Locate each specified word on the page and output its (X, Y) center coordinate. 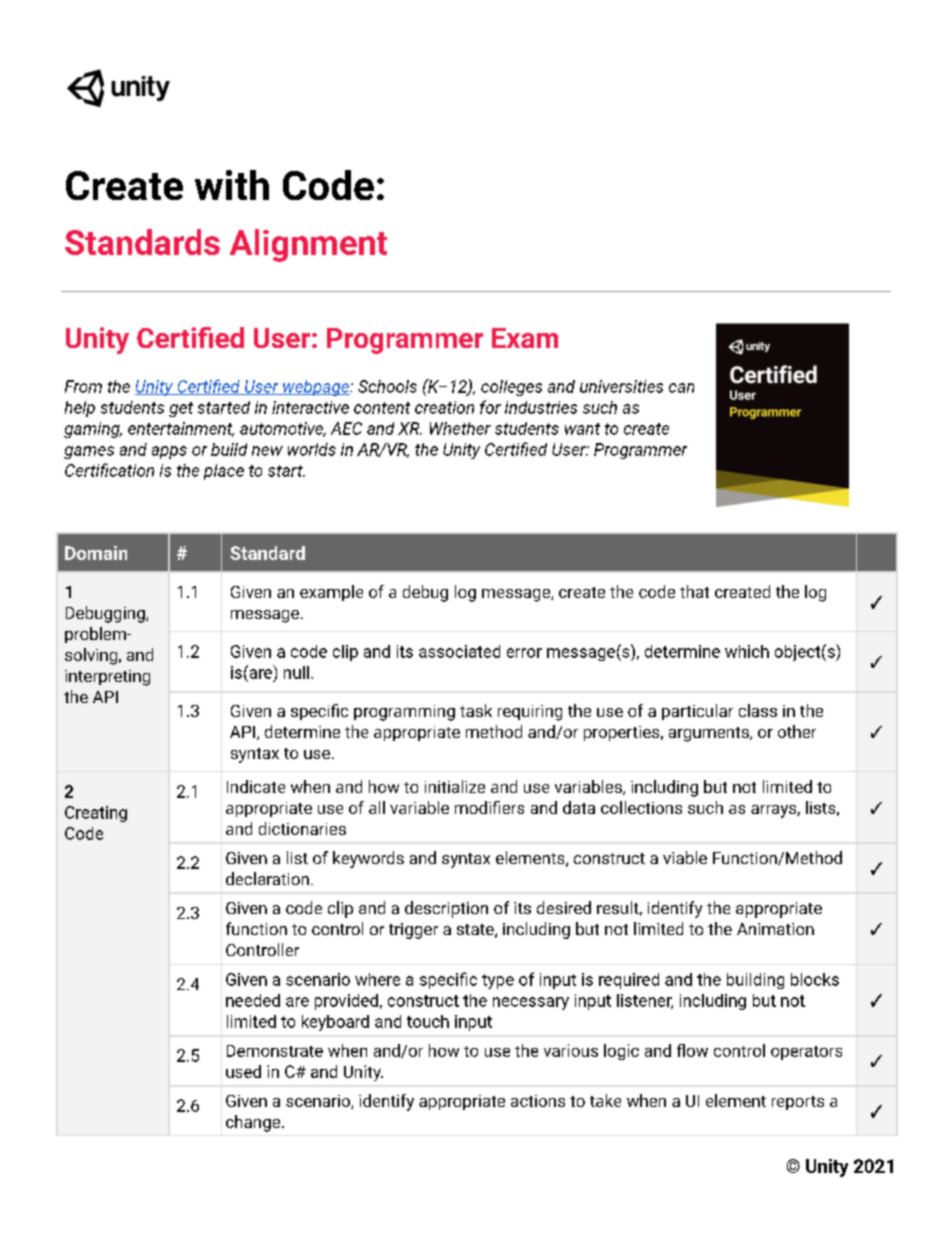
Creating (96, 814)
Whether (460, 428)
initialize (455, 786)
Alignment (308, 245)
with (232, 185)
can (681, 388)
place (224, 472)
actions (538, 1101)
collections (641, 807)
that (694, 591)
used (243, 1071)
